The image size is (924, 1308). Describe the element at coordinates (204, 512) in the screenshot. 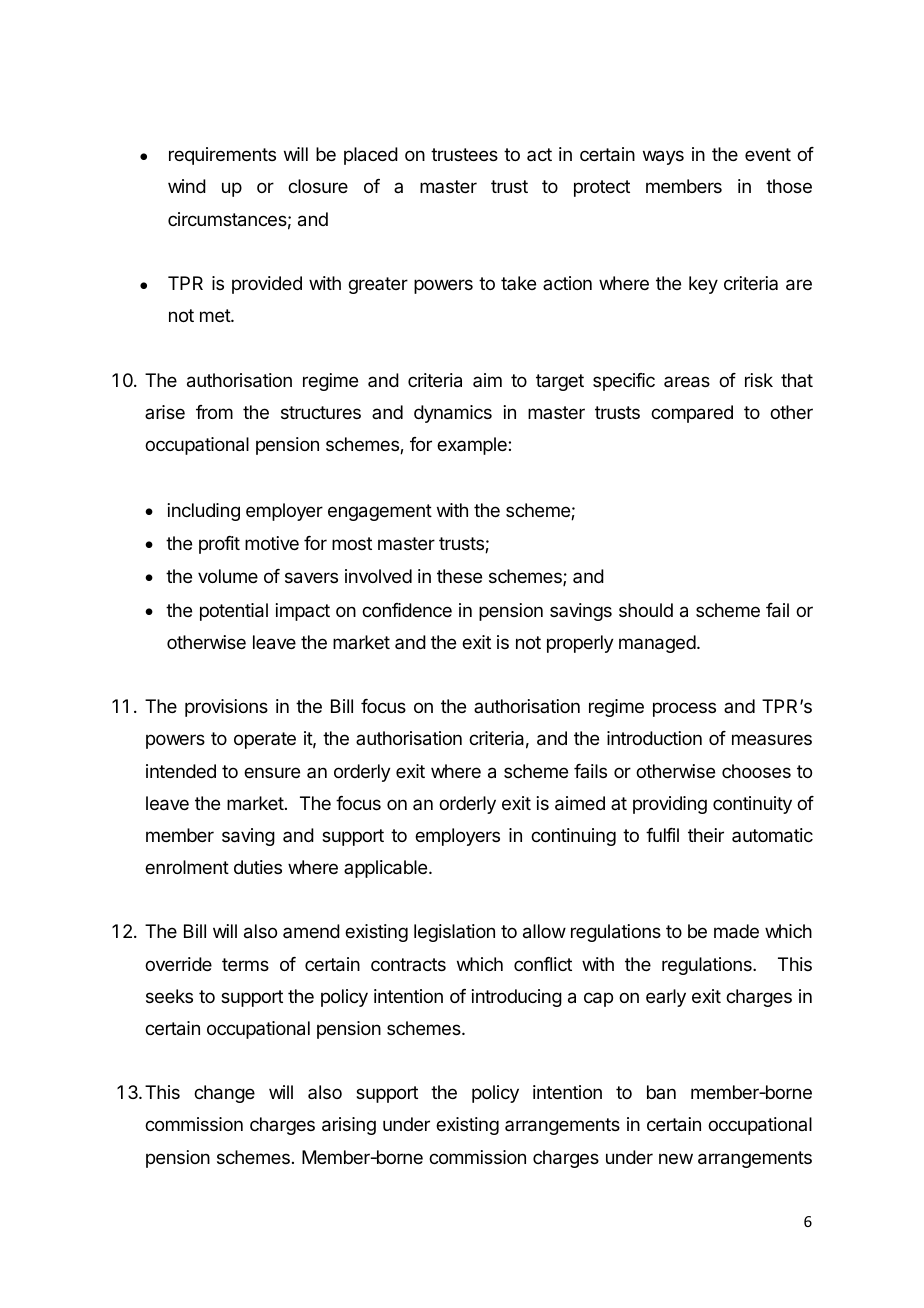

I see `including` at that location.
